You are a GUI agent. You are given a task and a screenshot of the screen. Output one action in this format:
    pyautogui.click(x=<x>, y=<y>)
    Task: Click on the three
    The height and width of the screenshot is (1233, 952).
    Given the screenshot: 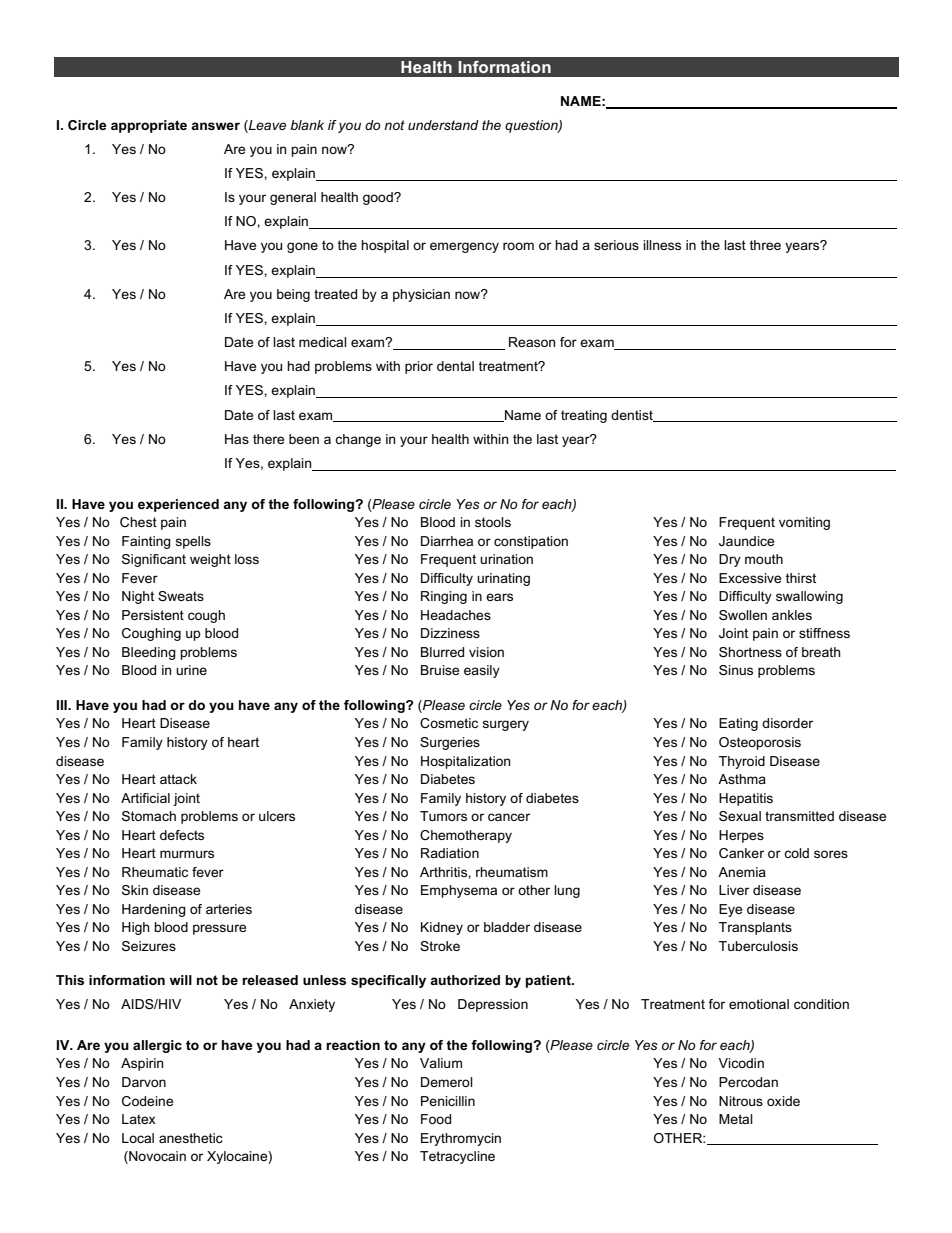 What is the action you would take?
    pyautogui.click(x=765, y=245)
